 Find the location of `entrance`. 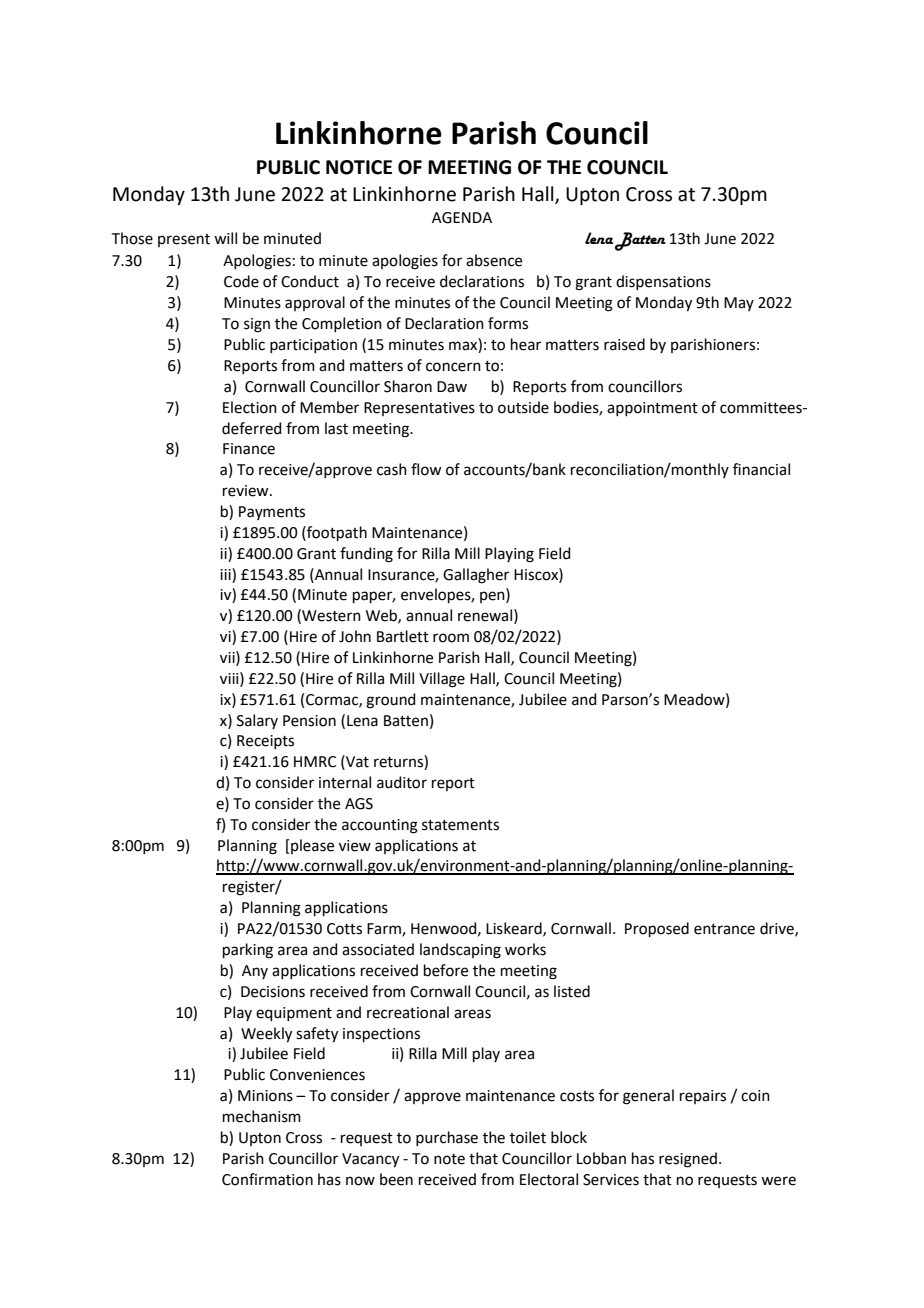

entrance is located at coordinates (724, 929).
